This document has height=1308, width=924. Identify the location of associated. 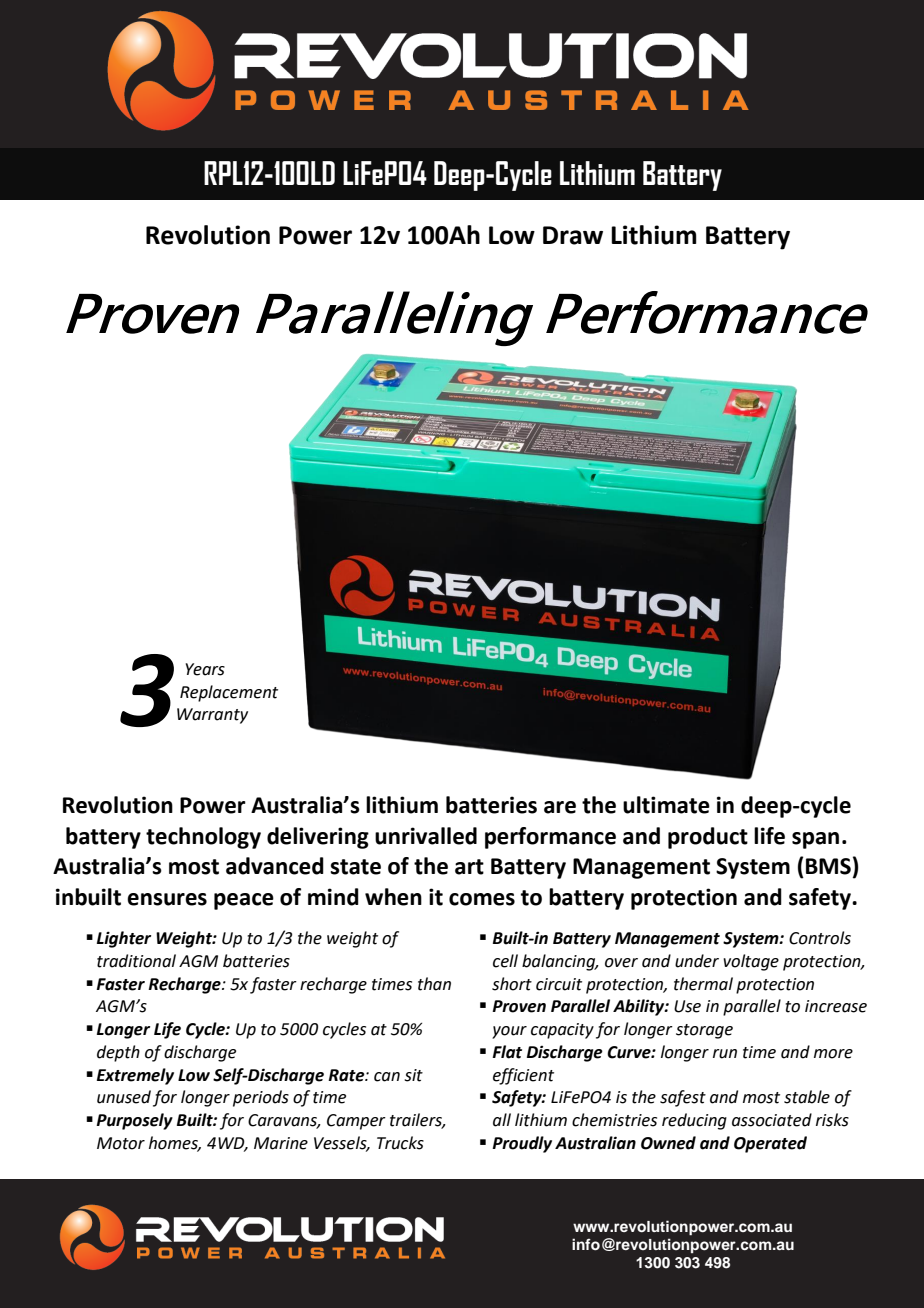
(772, 1120).
